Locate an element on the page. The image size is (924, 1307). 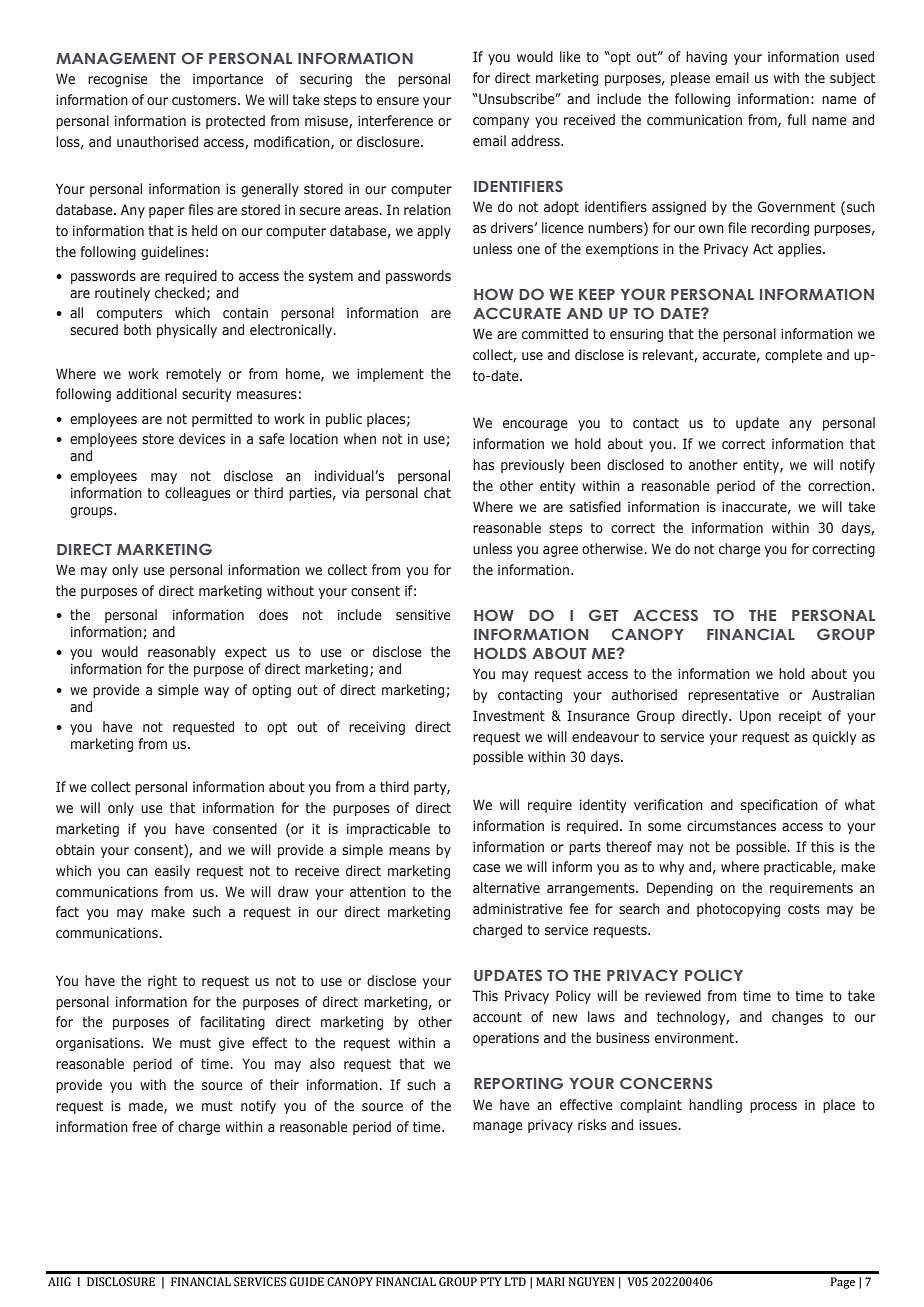
company is located at coordinates (501, 122).
